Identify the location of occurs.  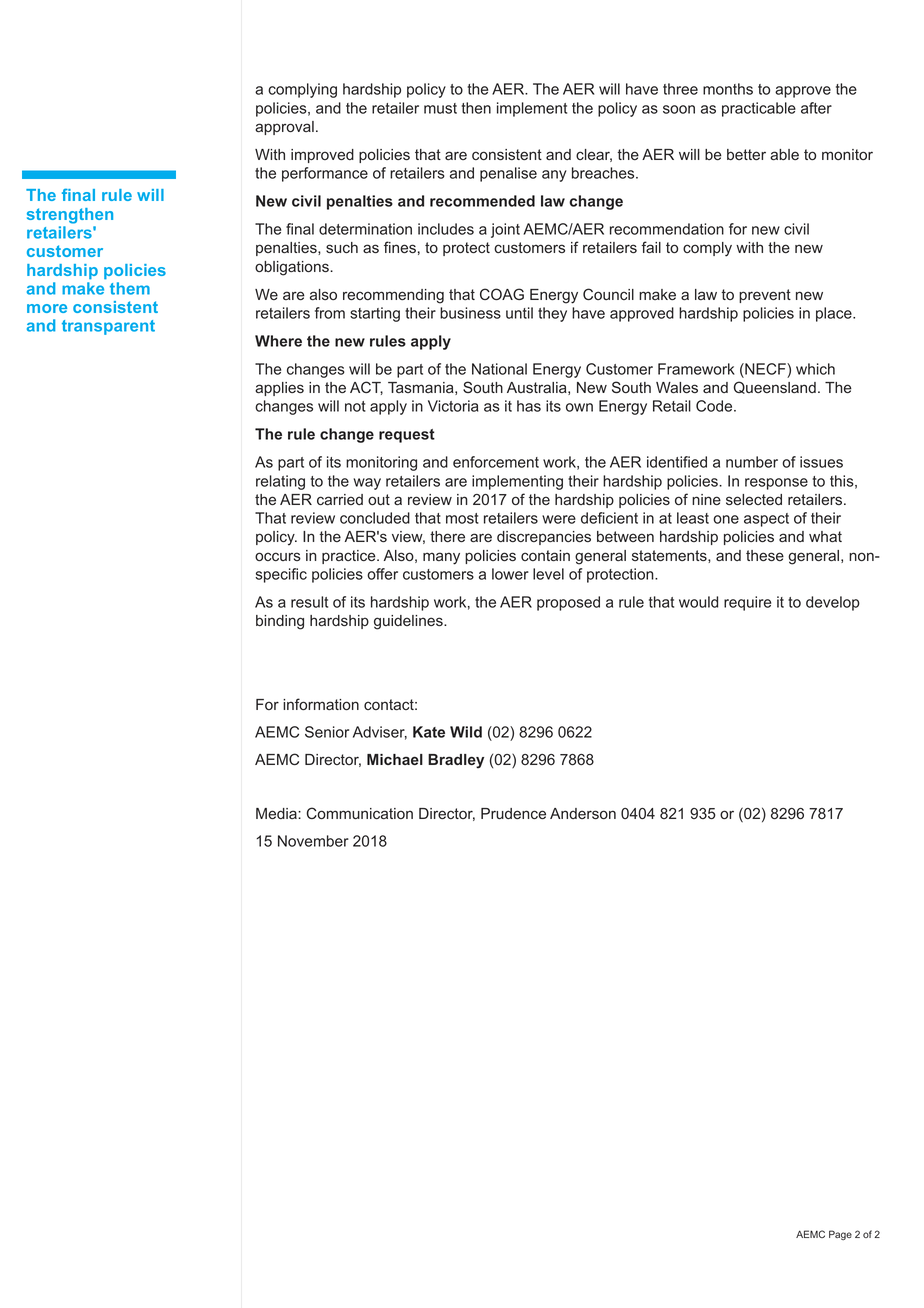
(278, 556).
